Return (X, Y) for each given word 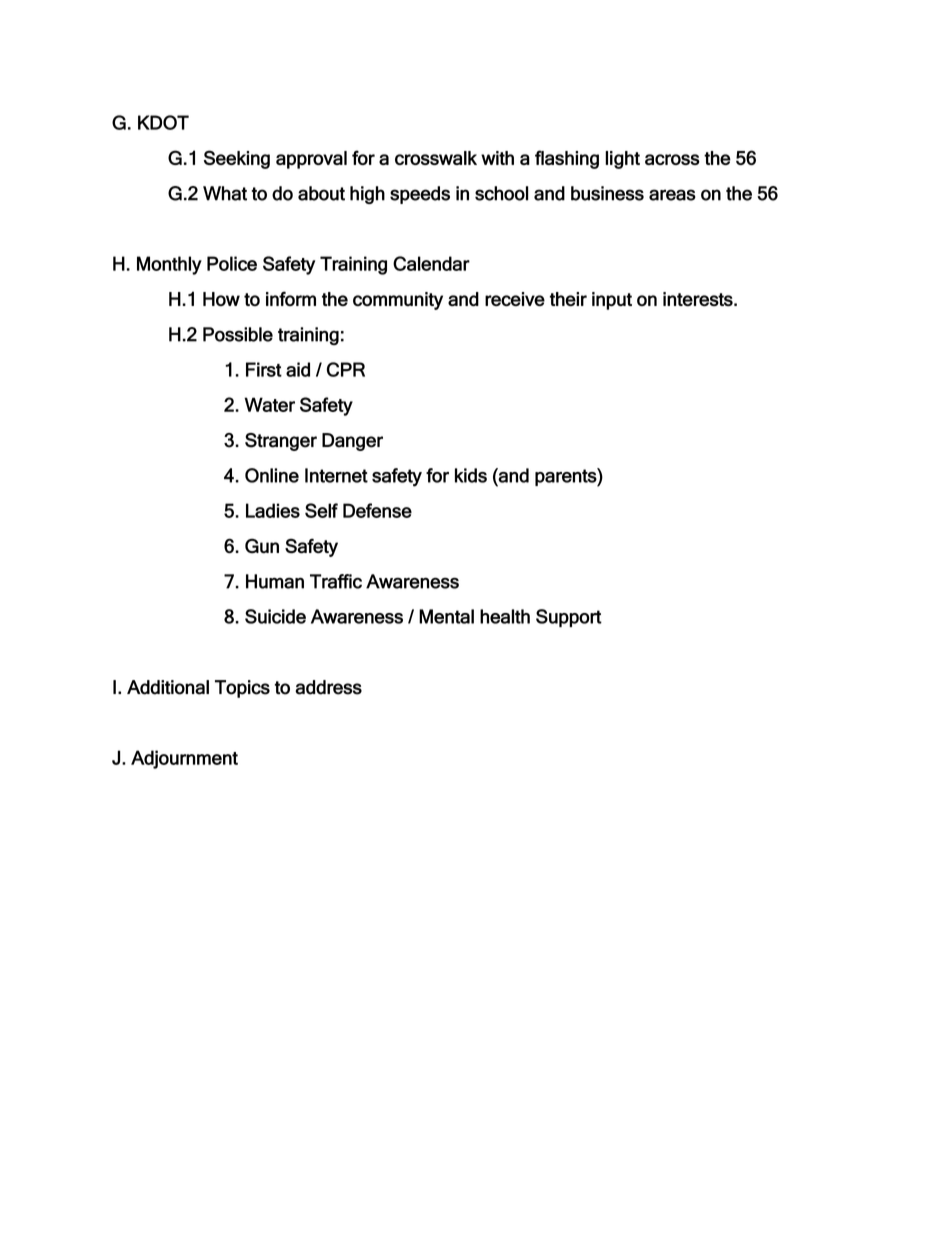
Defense (377, 510)
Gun (262, 546)
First (264, 369)
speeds (420, 195)
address (328, 687)
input (612, 301)
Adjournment (184, 759)
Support (569, 618)
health (505, 616)
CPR (346, 369)
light (622, 160)
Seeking (237, 159)
